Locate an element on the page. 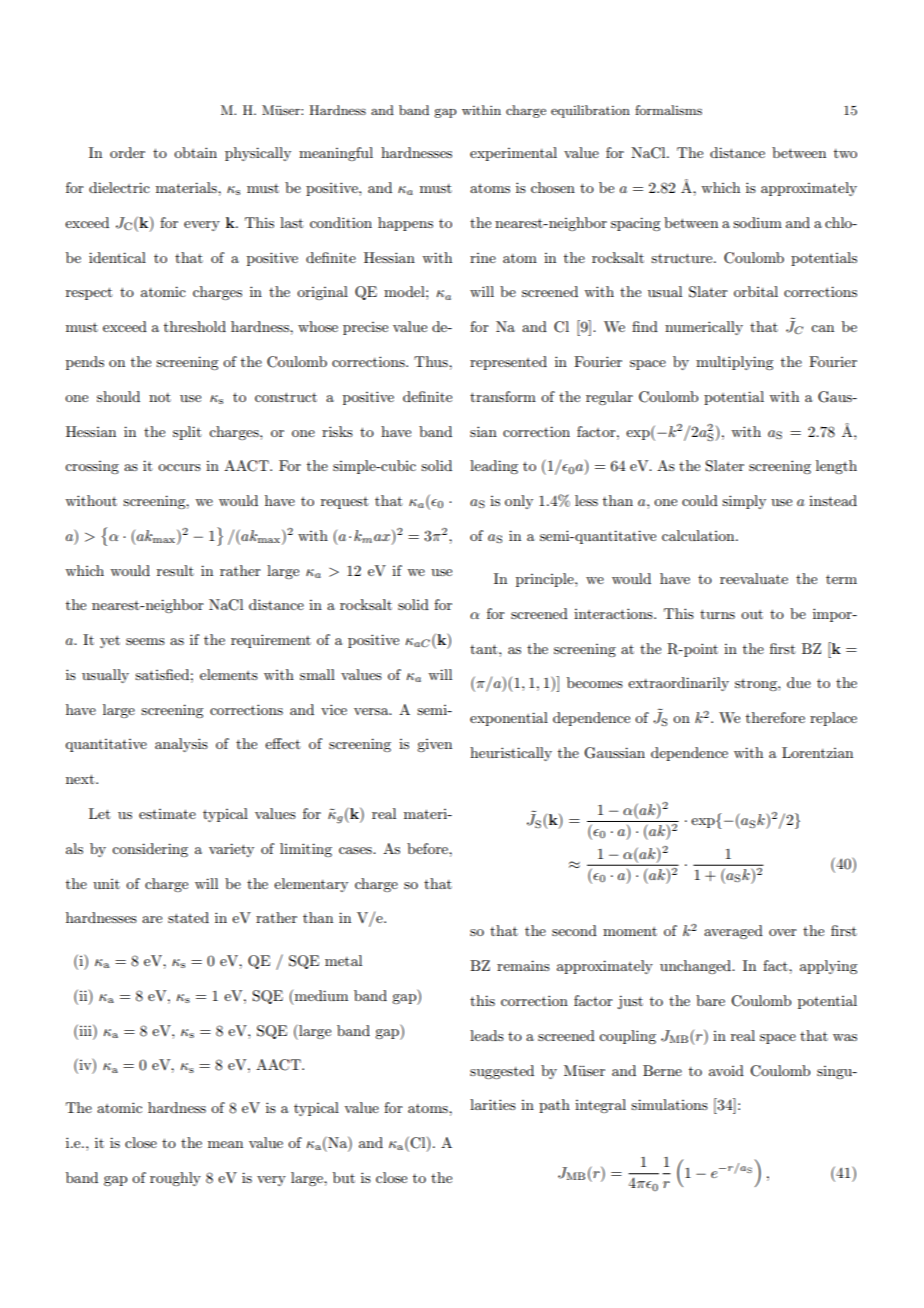 This page has width=924, height=1308. experimental is located at coordinates (513, 154).
